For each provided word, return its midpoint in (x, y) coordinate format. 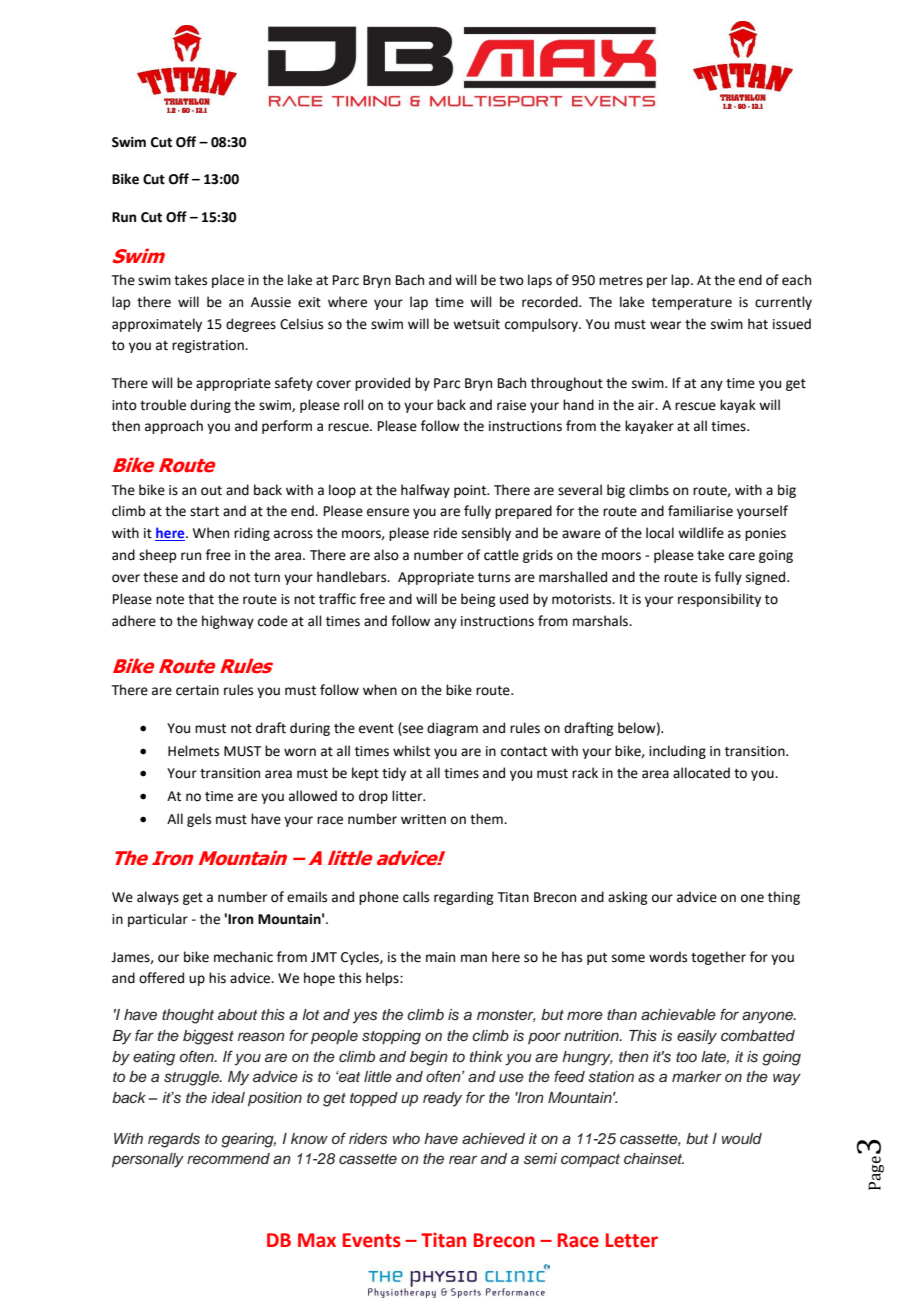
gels (199, 820)
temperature (692, 304)
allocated (701, 773)
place (228, 281)
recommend (228, 1158)
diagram (452, 729)
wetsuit (476, 324)
